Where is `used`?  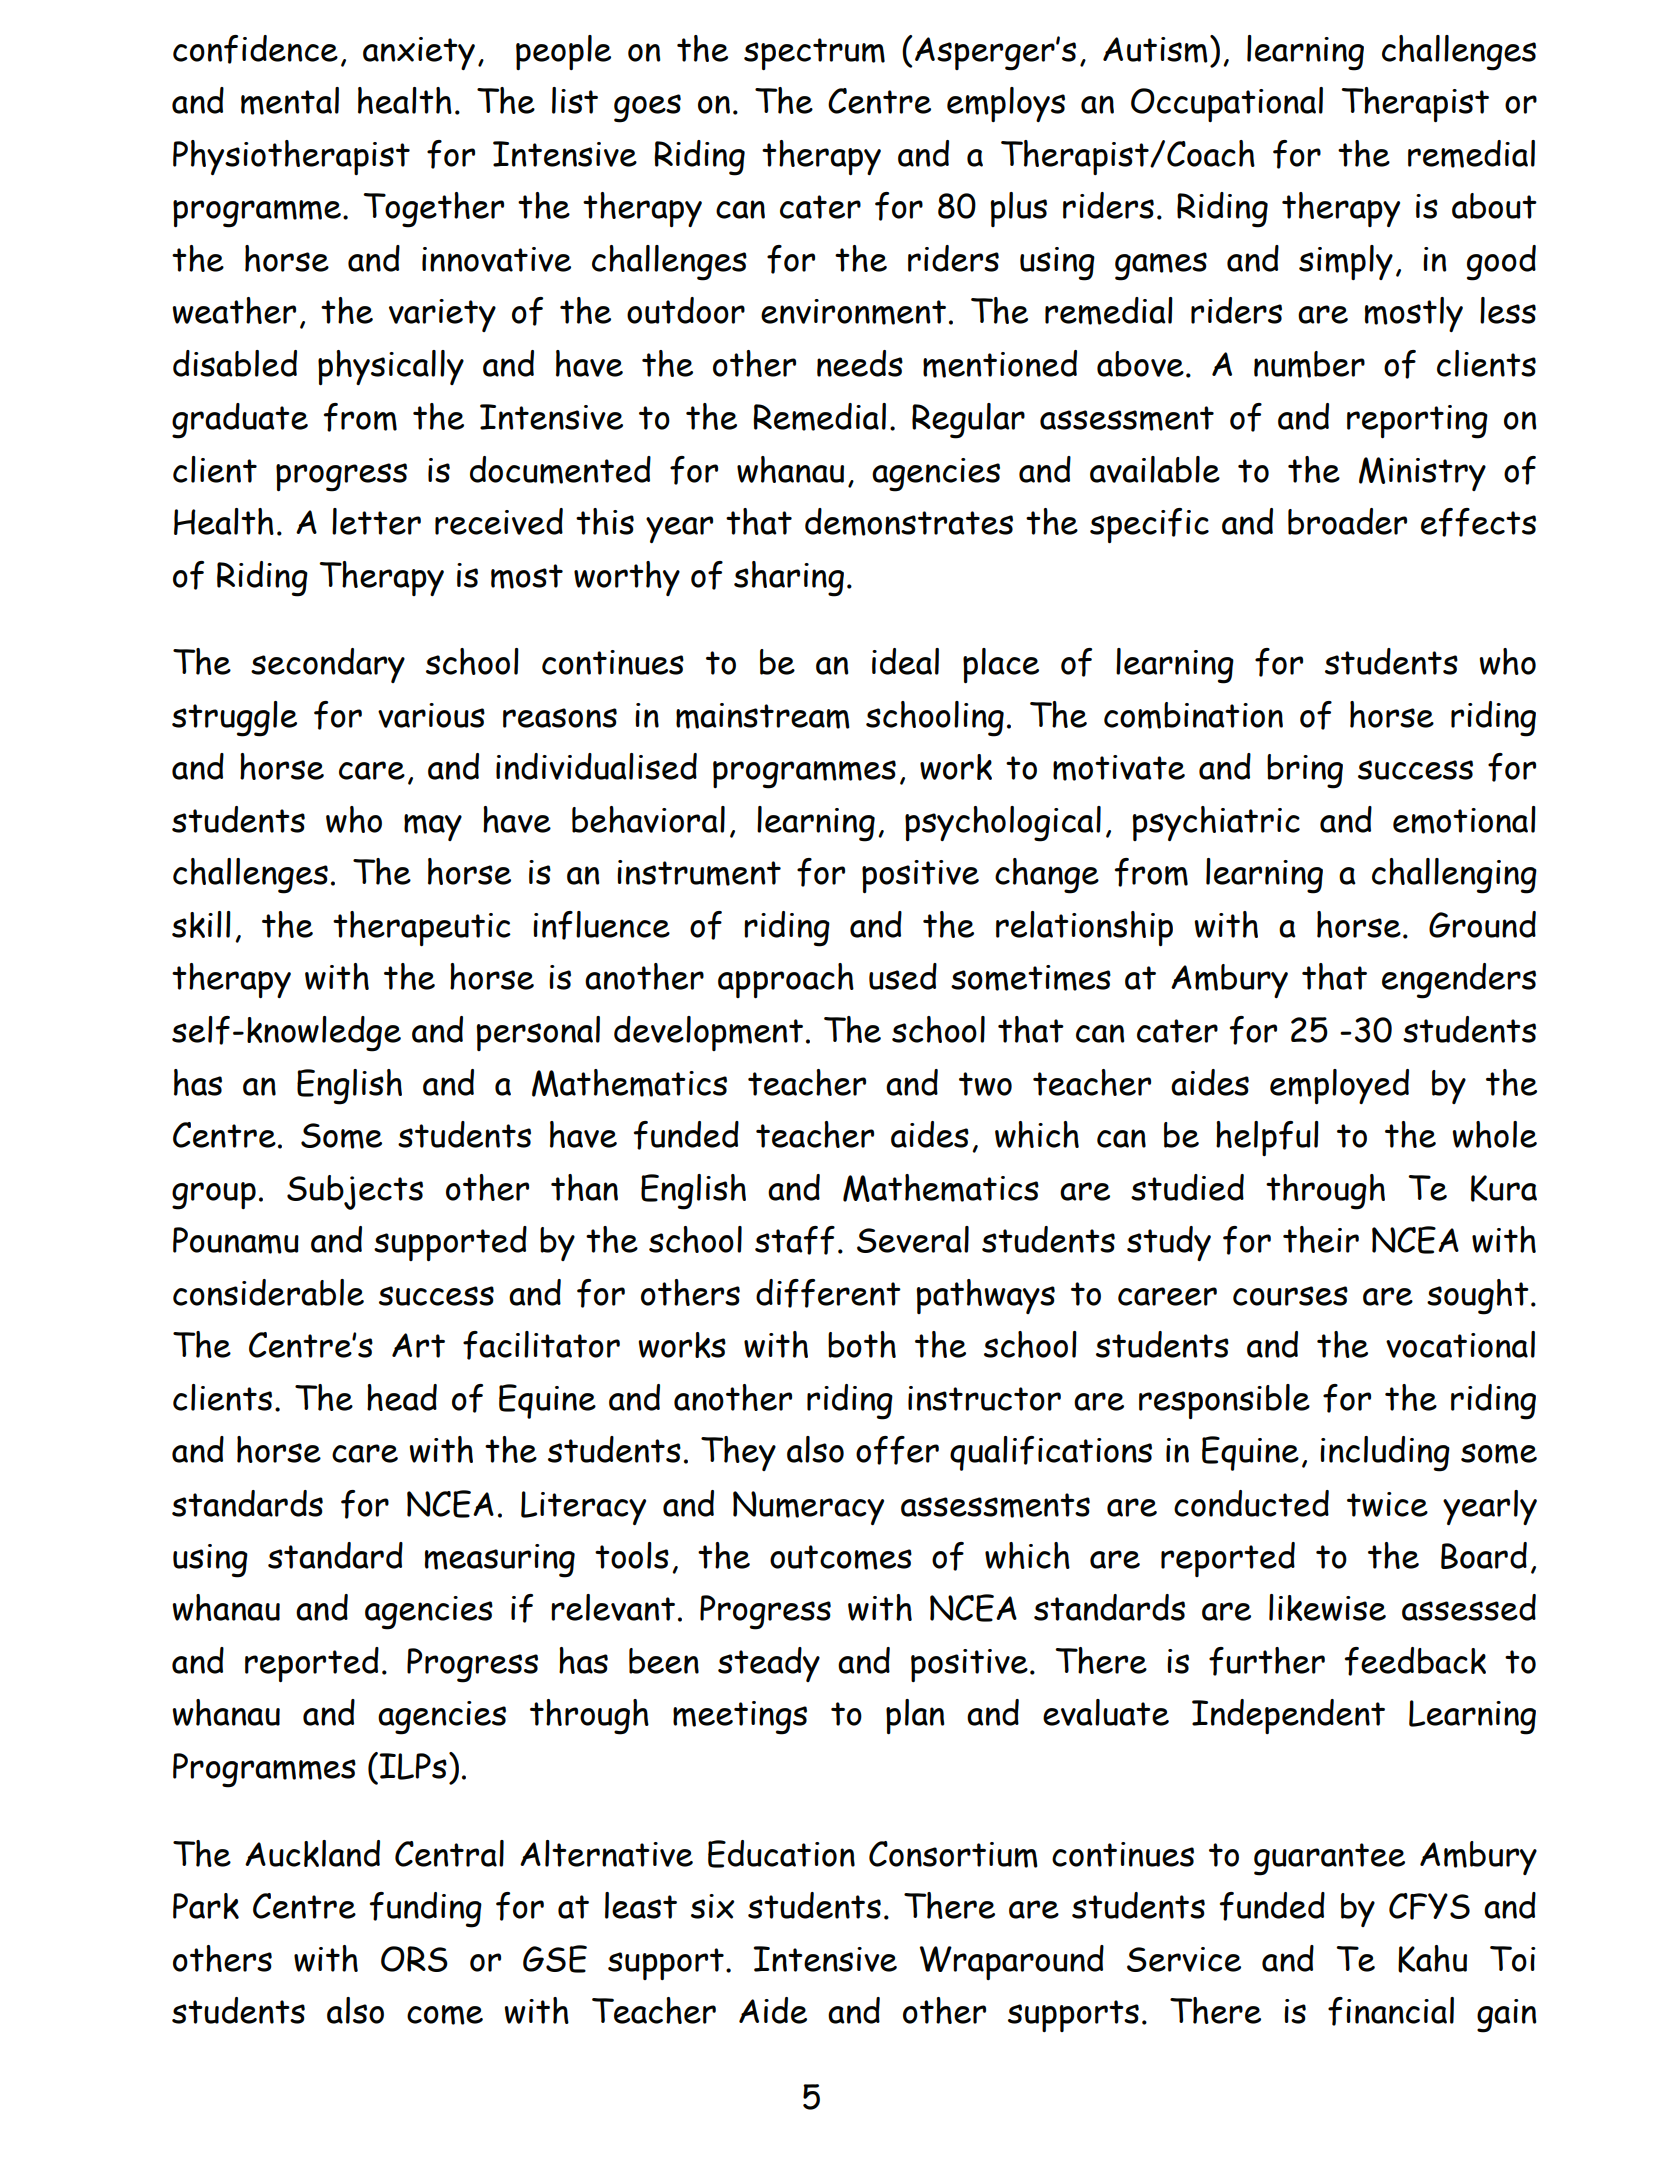
used is located at coordinates (903, 976).
